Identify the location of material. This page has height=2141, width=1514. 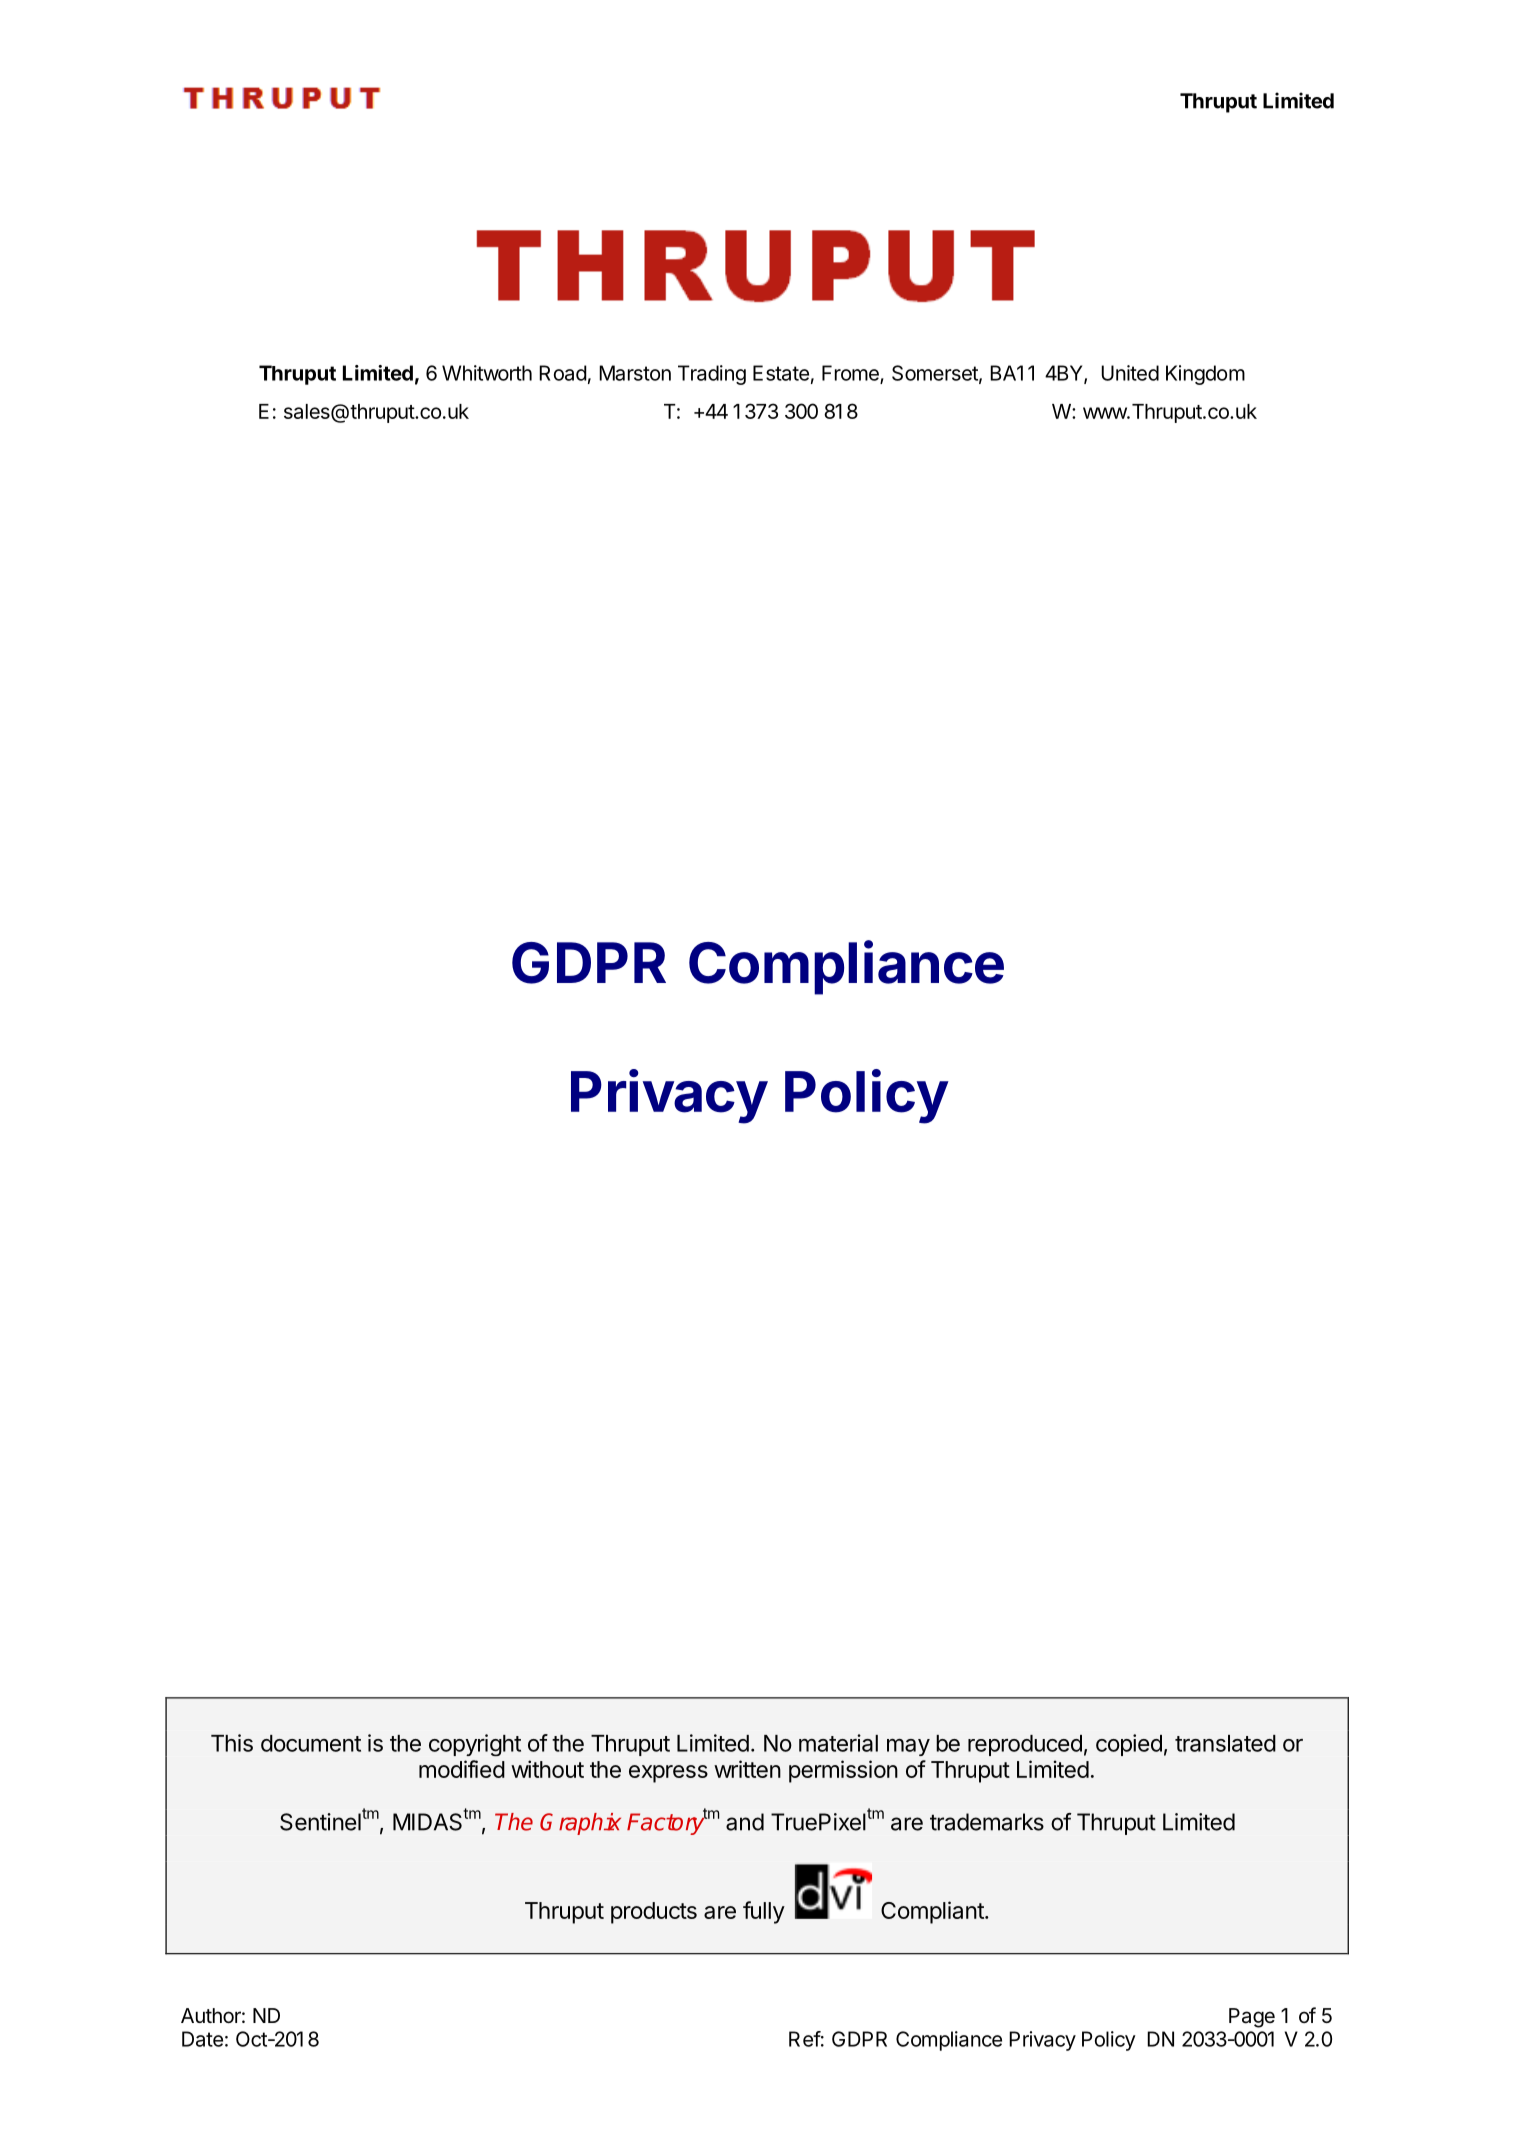
(838, 1743).
